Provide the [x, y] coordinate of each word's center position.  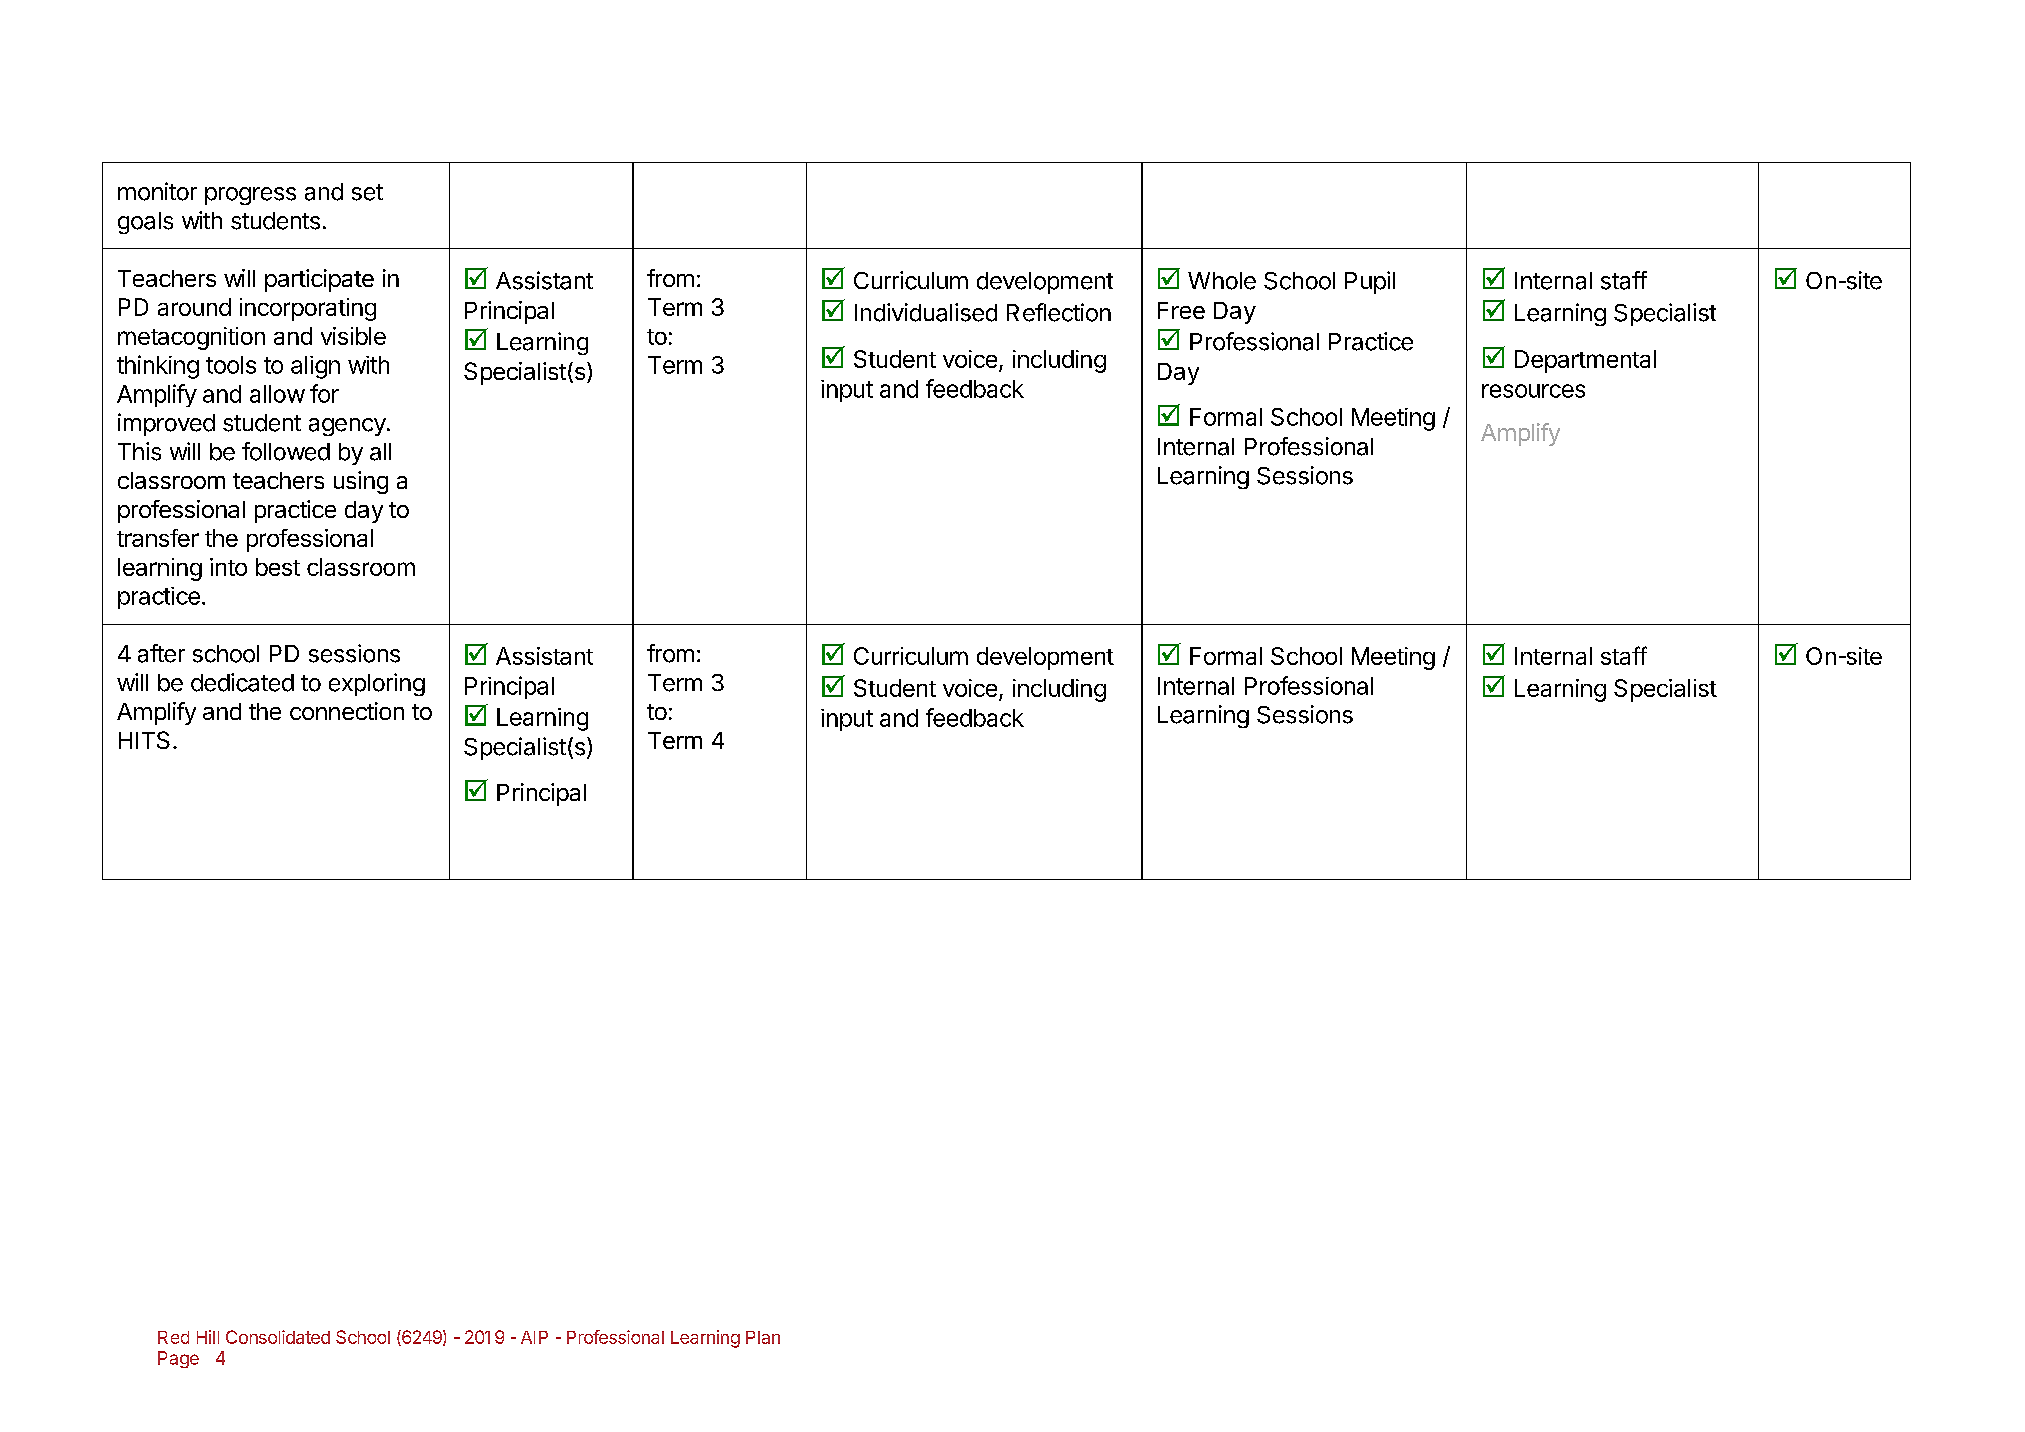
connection [347, 711]
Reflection [1059, 312]
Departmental [1585, 361]
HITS [144, 740]
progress [250, 196]
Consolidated [278, 1337]
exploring [377, 684]
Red [173, 1337]
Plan [763, 1337]
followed [286, 451]
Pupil [1370, 282]
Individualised [926, 312]
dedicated [242, 682]
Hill [208, 1337]
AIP [534, 1337]
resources [1533, 391]
